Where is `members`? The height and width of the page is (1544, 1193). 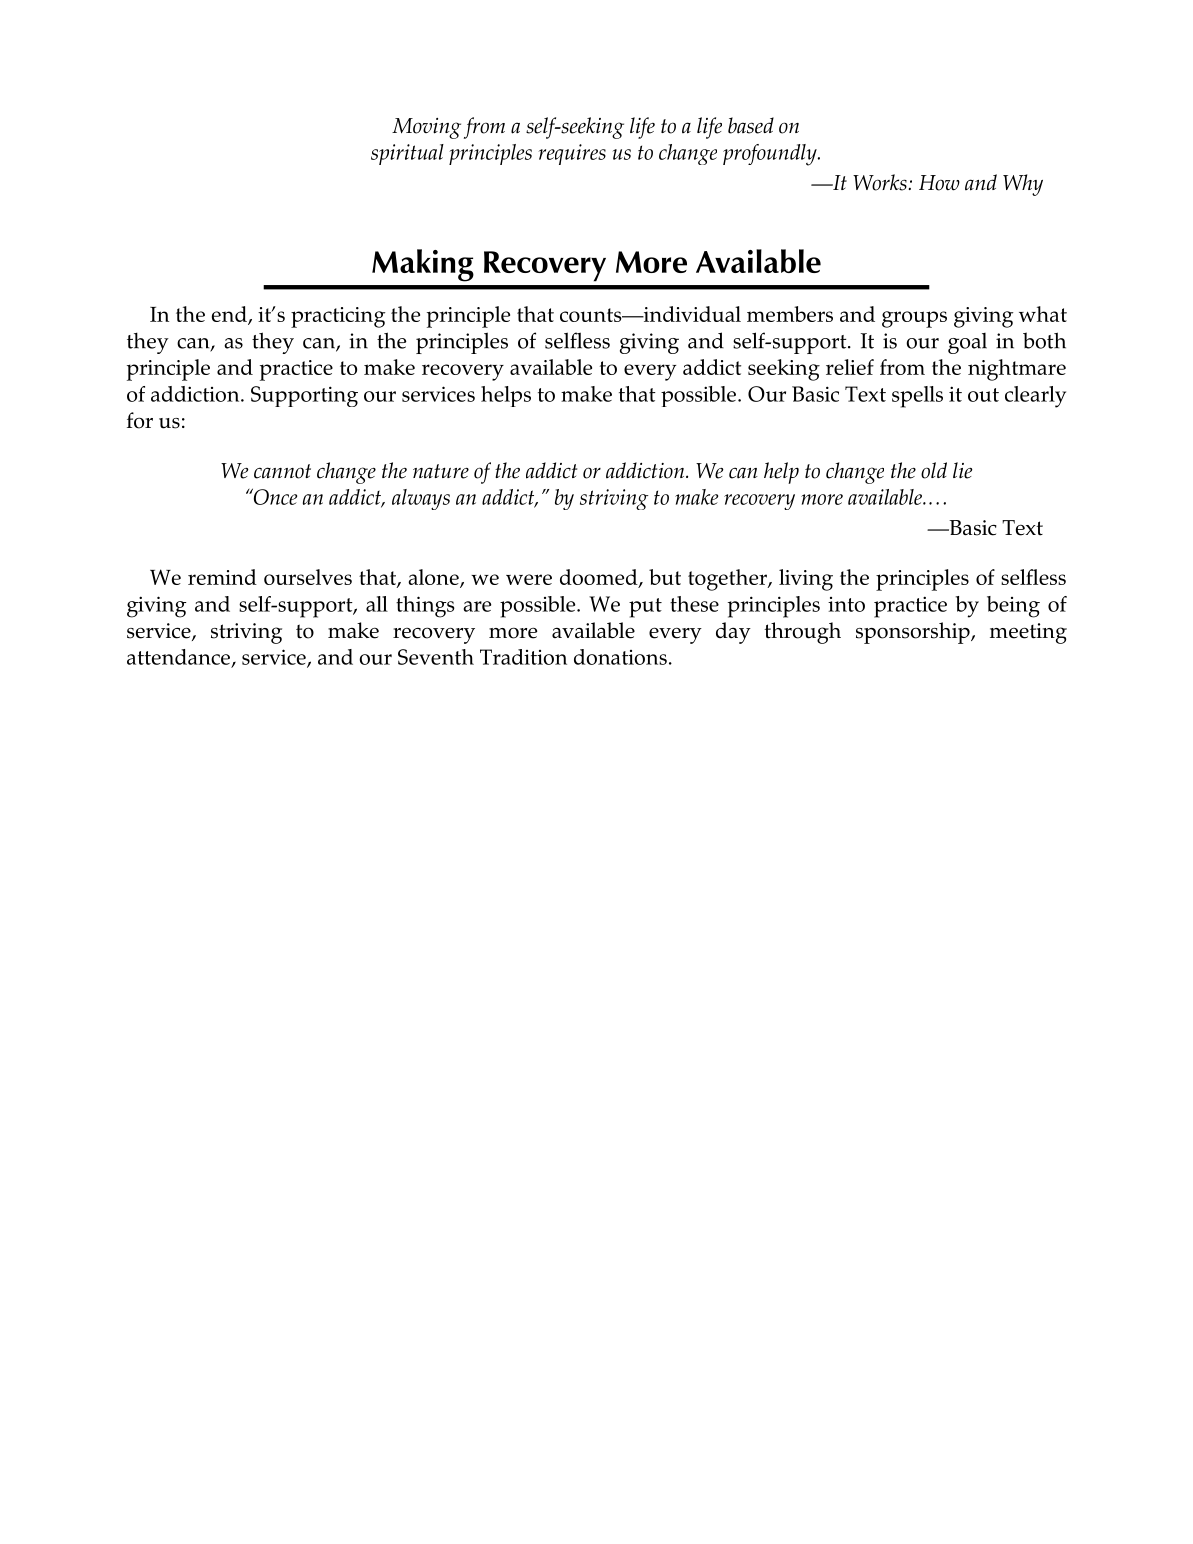 members is located at coordinates (790, 314).
